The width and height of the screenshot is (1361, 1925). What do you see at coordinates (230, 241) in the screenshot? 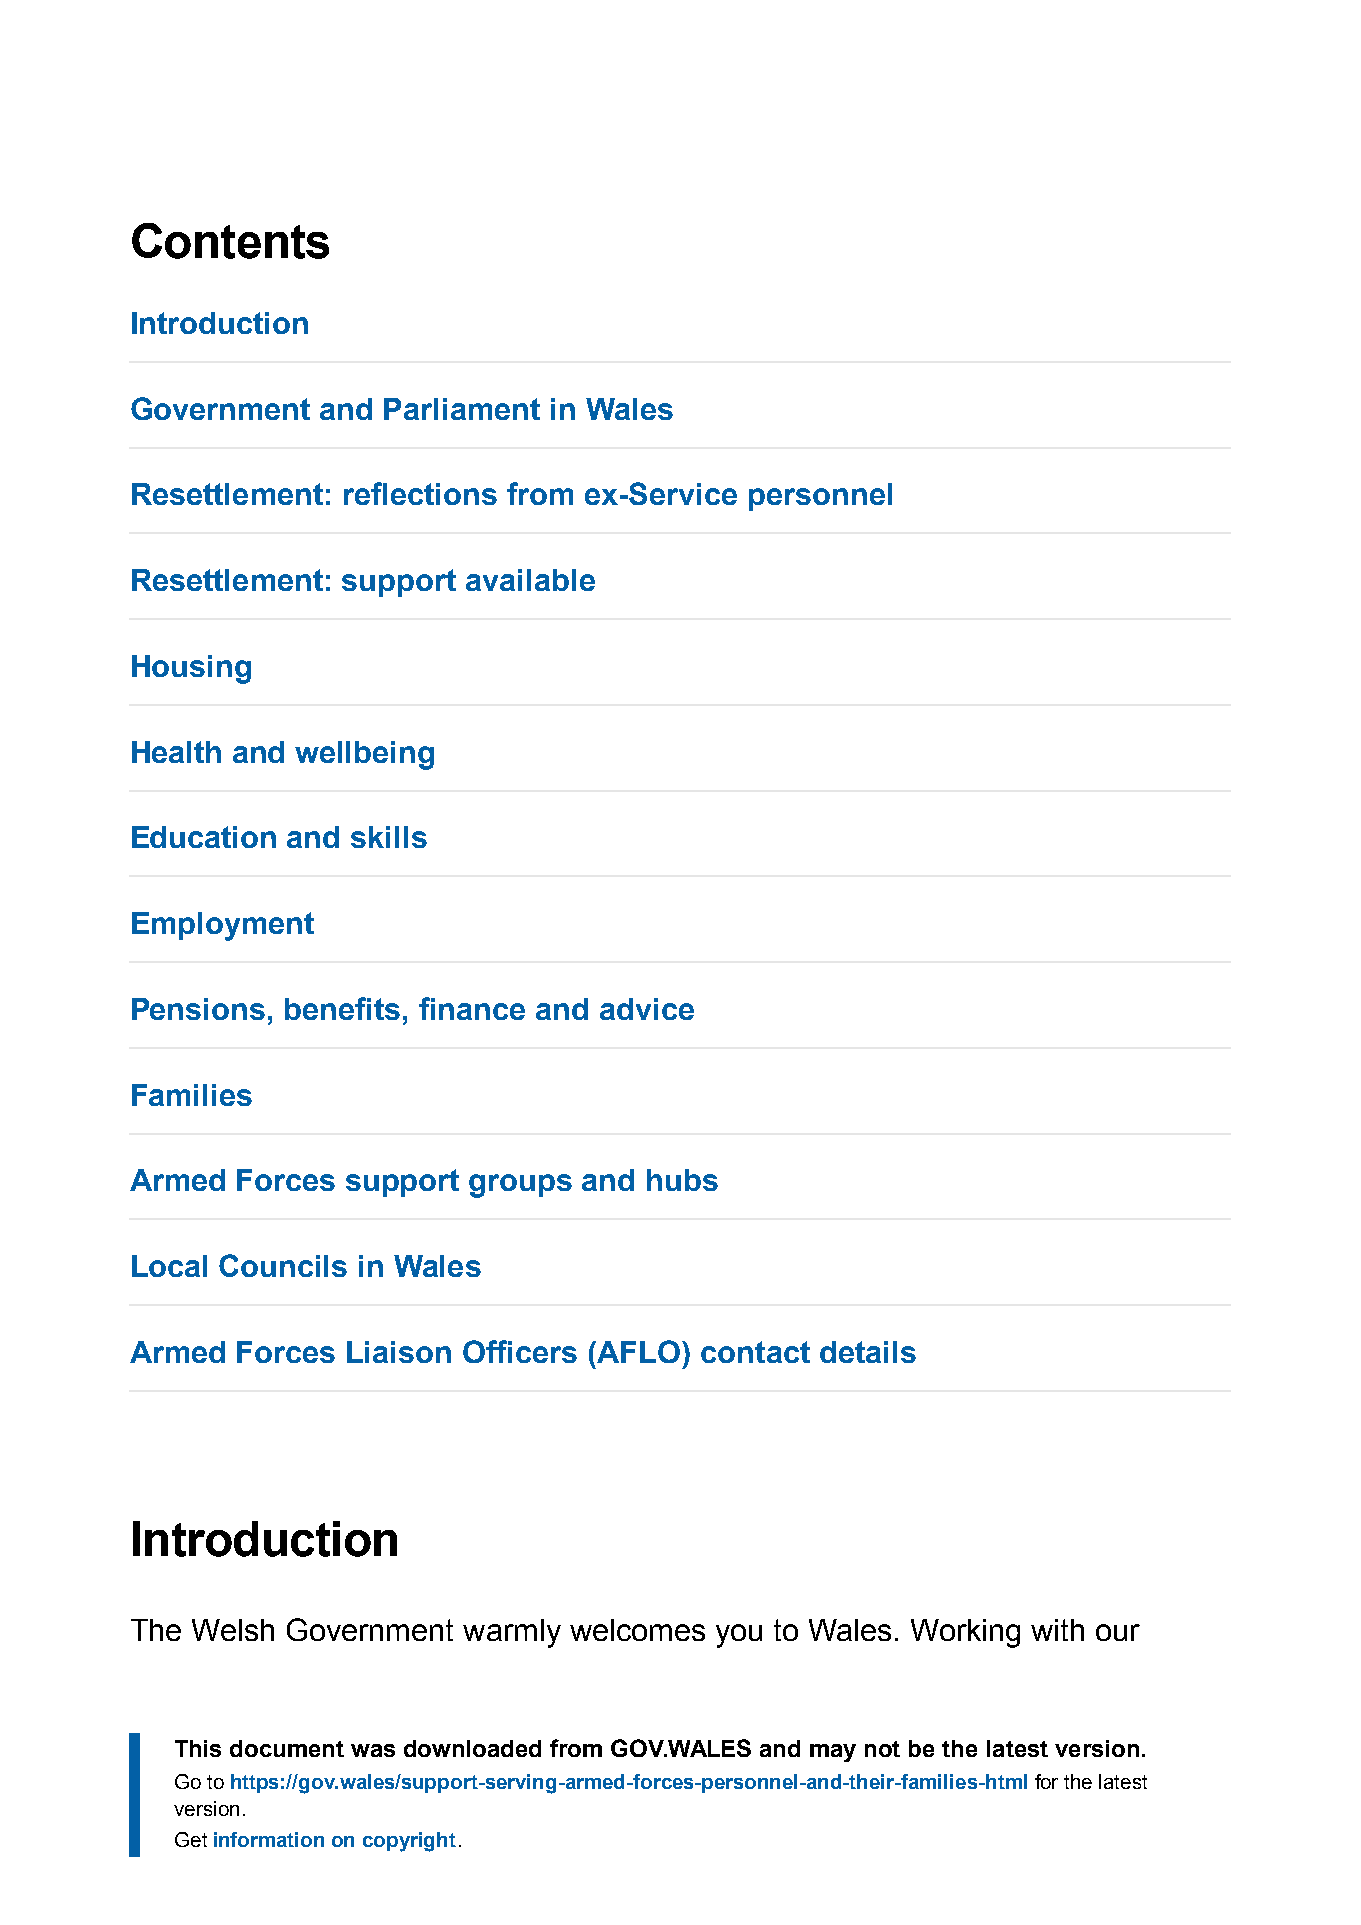
I see `Contents` at bounding box center [230, 241].
